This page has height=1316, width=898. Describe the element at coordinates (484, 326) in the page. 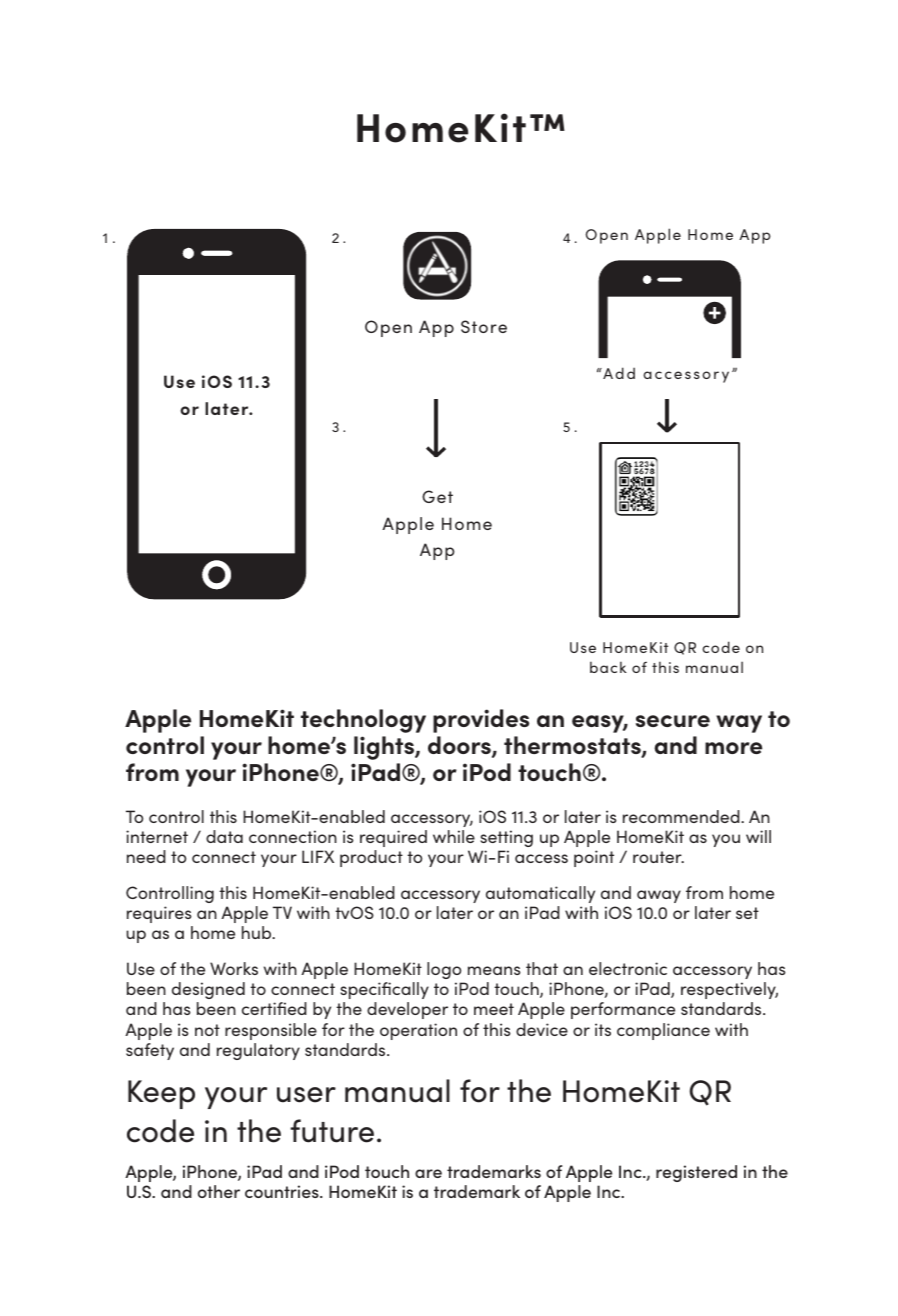

I see `Store` at that location.
